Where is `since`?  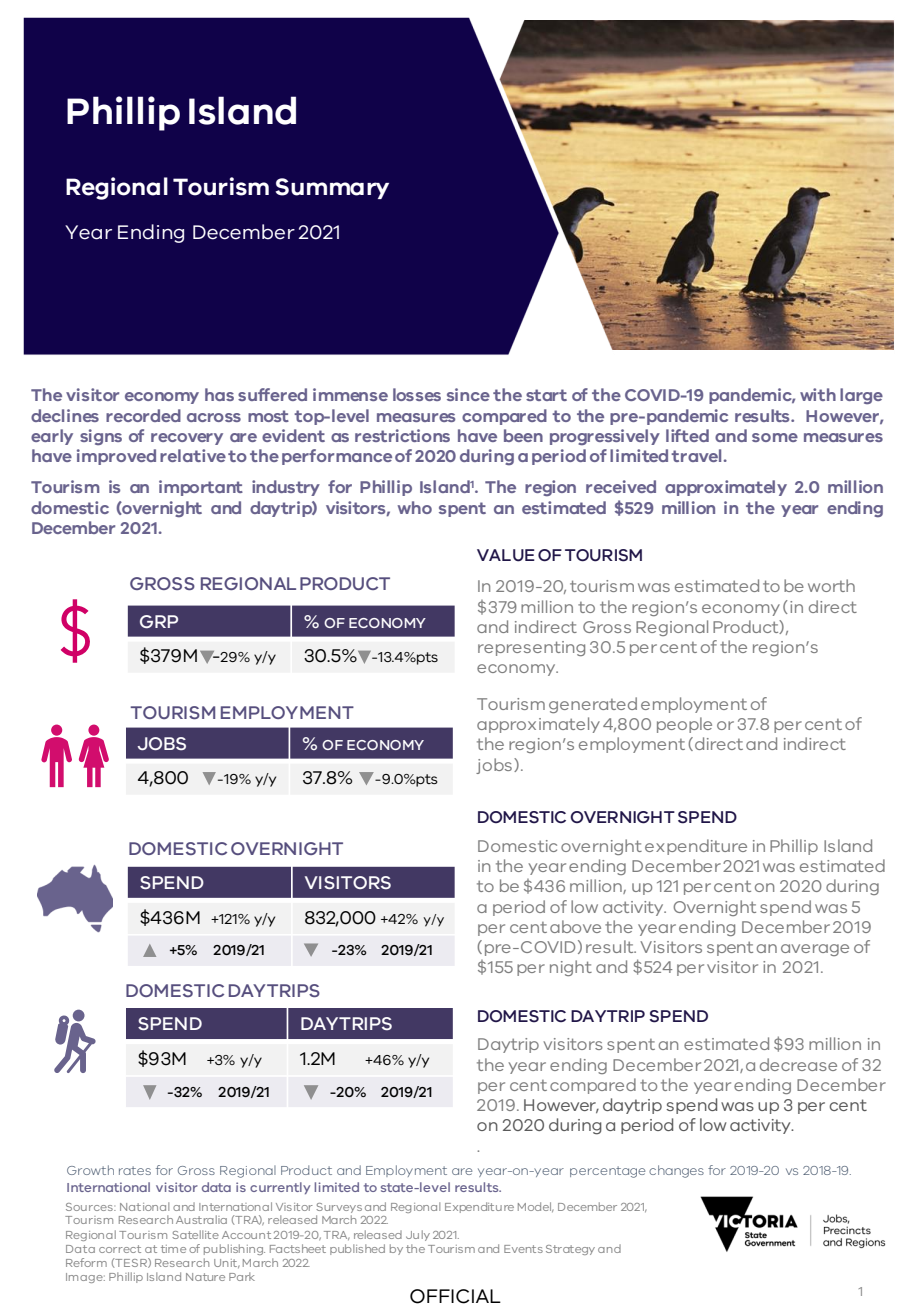
since is located at coordinates (468, 394).
